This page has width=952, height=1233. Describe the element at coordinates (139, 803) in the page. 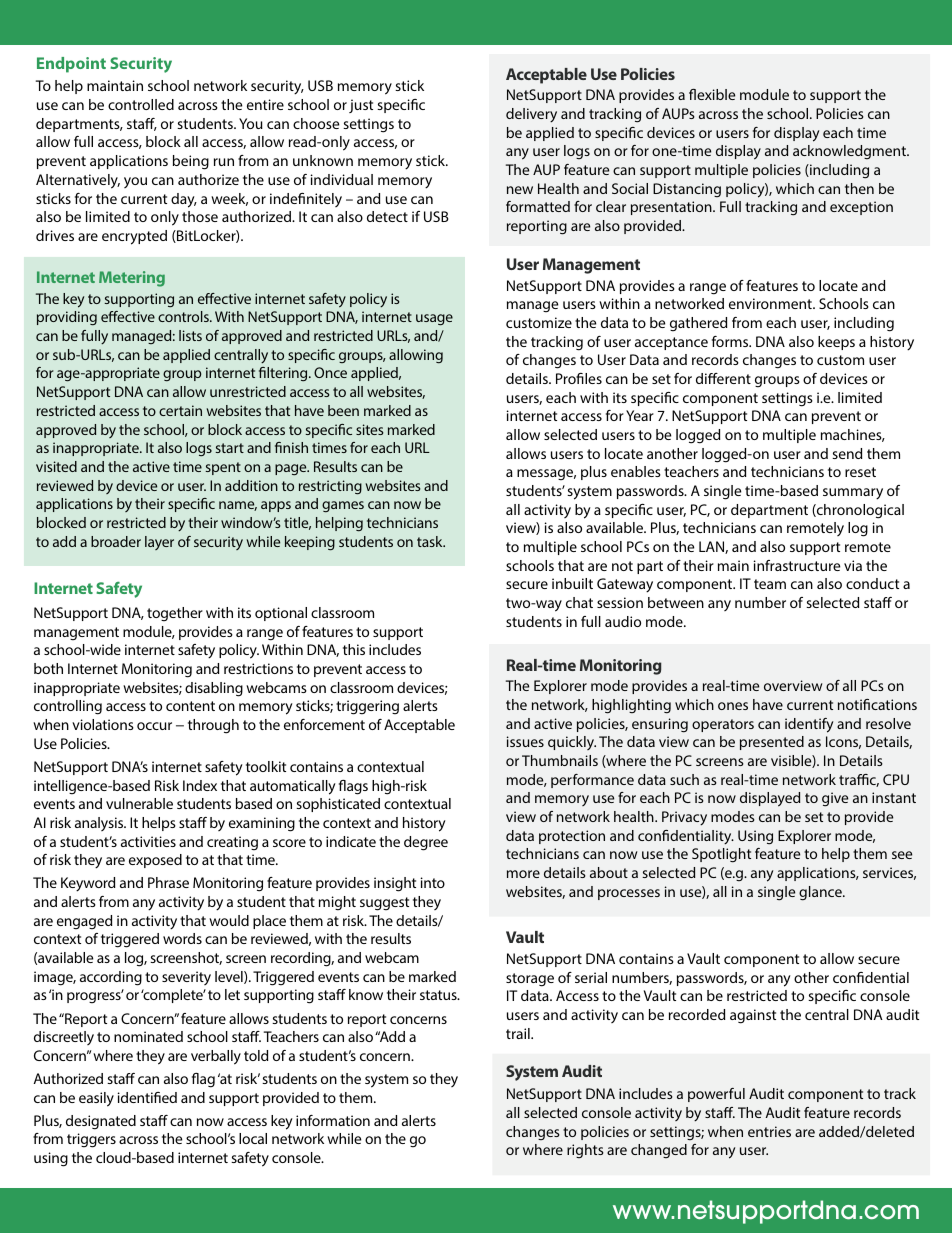

I see `vulnerable` at that location.
